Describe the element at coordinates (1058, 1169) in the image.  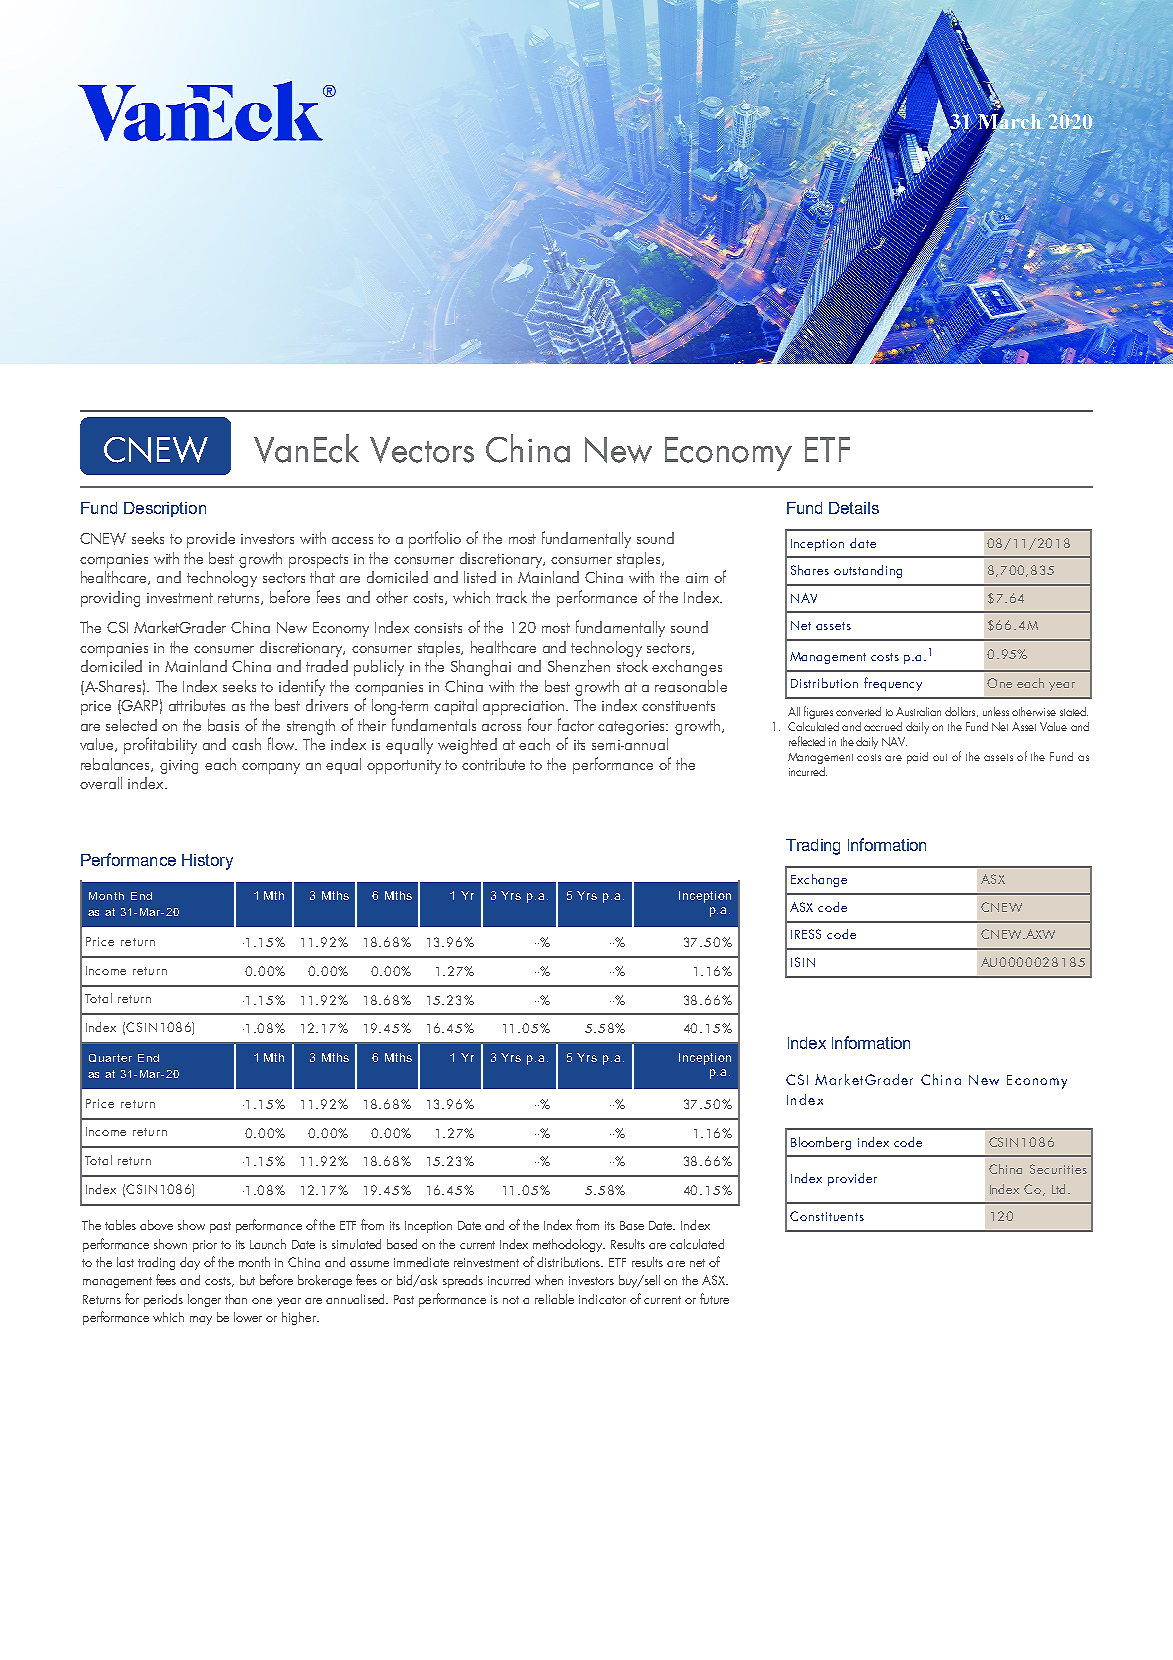
I see `Securities` at that location.
